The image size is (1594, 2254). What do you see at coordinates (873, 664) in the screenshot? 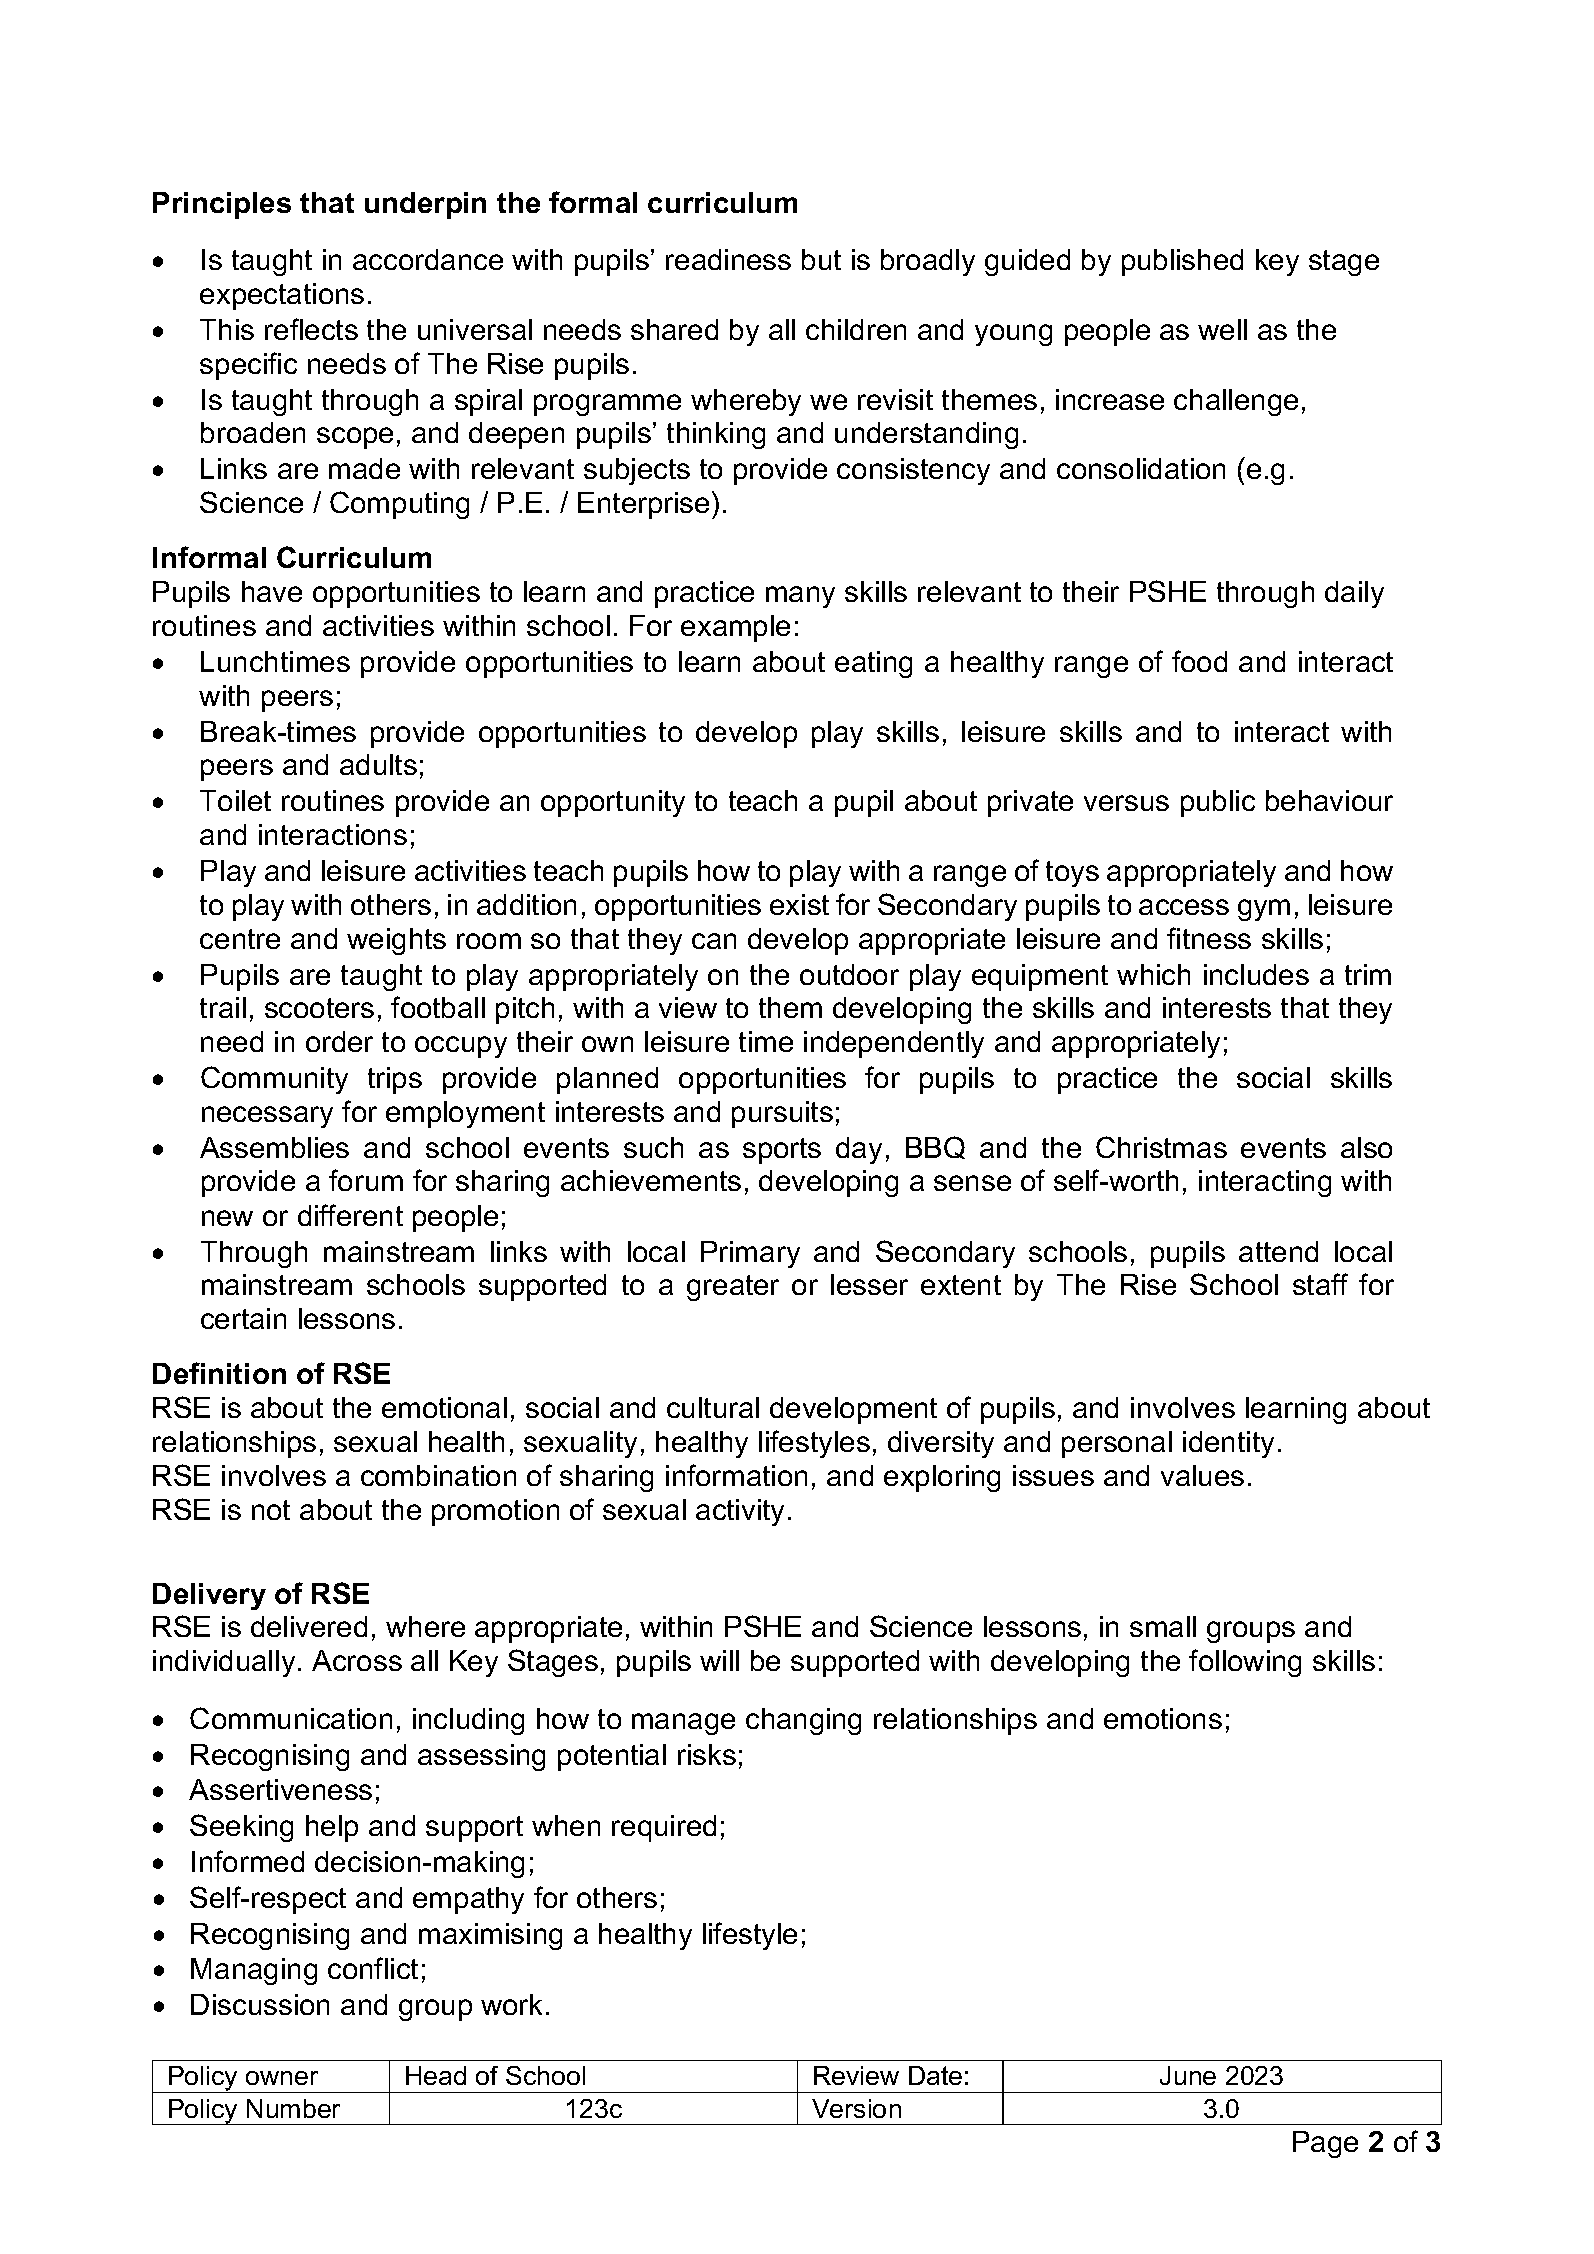
I see `eating` at bounding box center [873, 664].
